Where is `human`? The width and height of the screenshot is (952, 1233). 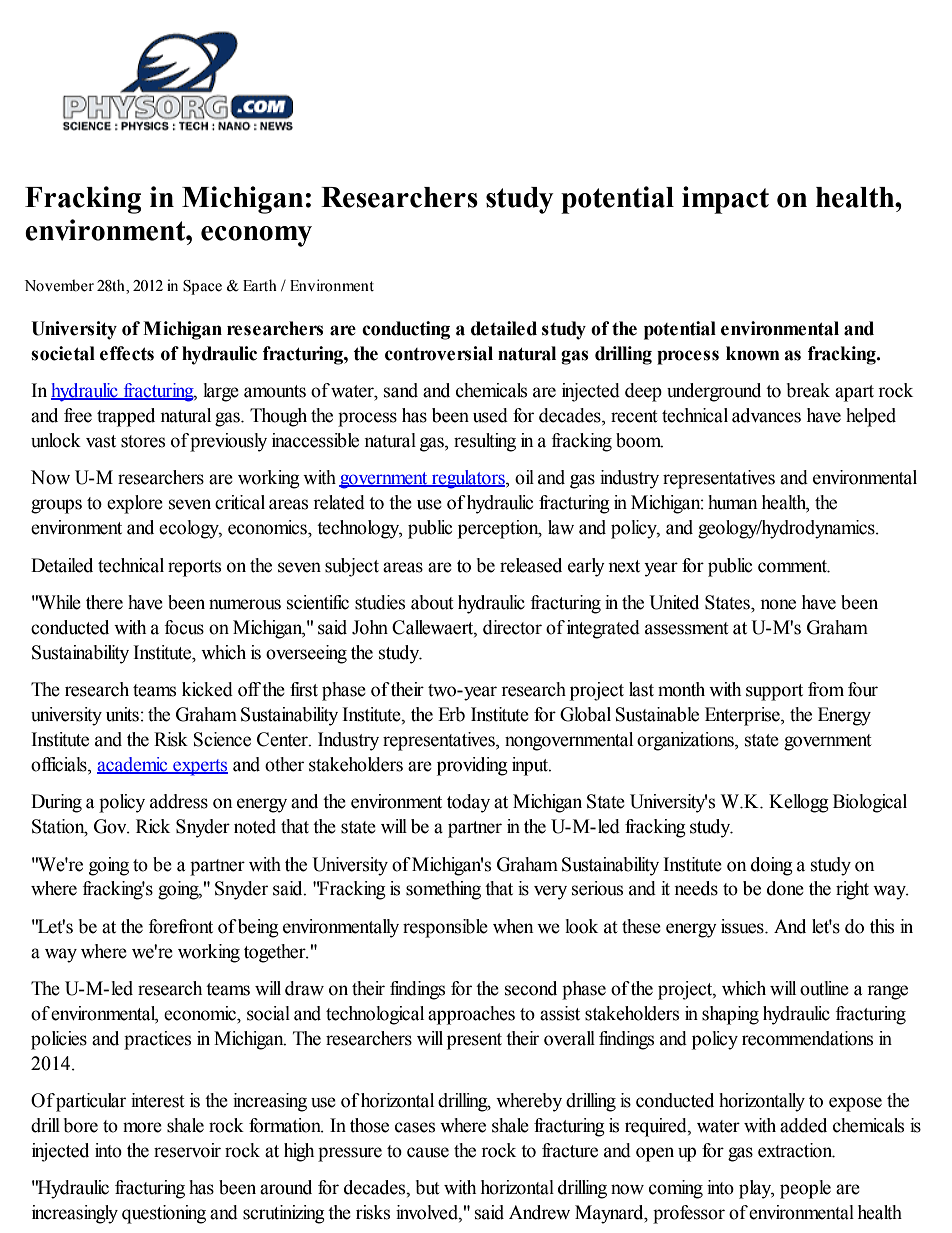 human is located at coordinates (733, 502).
